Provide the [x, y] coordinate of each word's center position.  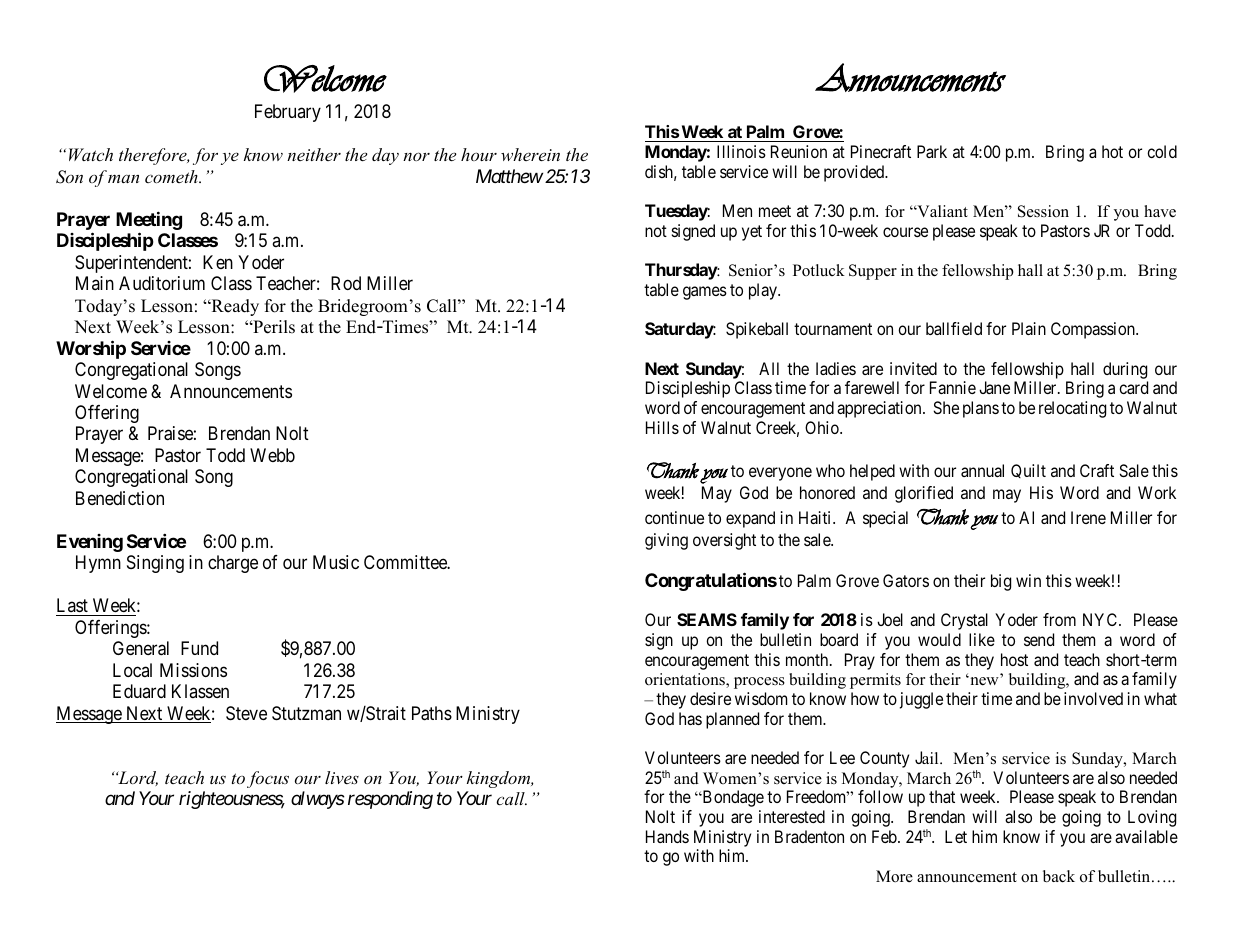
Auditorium [162, 283]
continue [674, 517]
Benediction [120, 498]
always [318, 800]
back [1059, 876]
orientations [686, 680]
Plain [1029, 328]
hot [1112, 151]
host [1014, 659]
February [288, 113]
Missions [193, 670]
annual [982, 470]
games [705, 293]
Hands [667, 836]
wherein [530, 154]
